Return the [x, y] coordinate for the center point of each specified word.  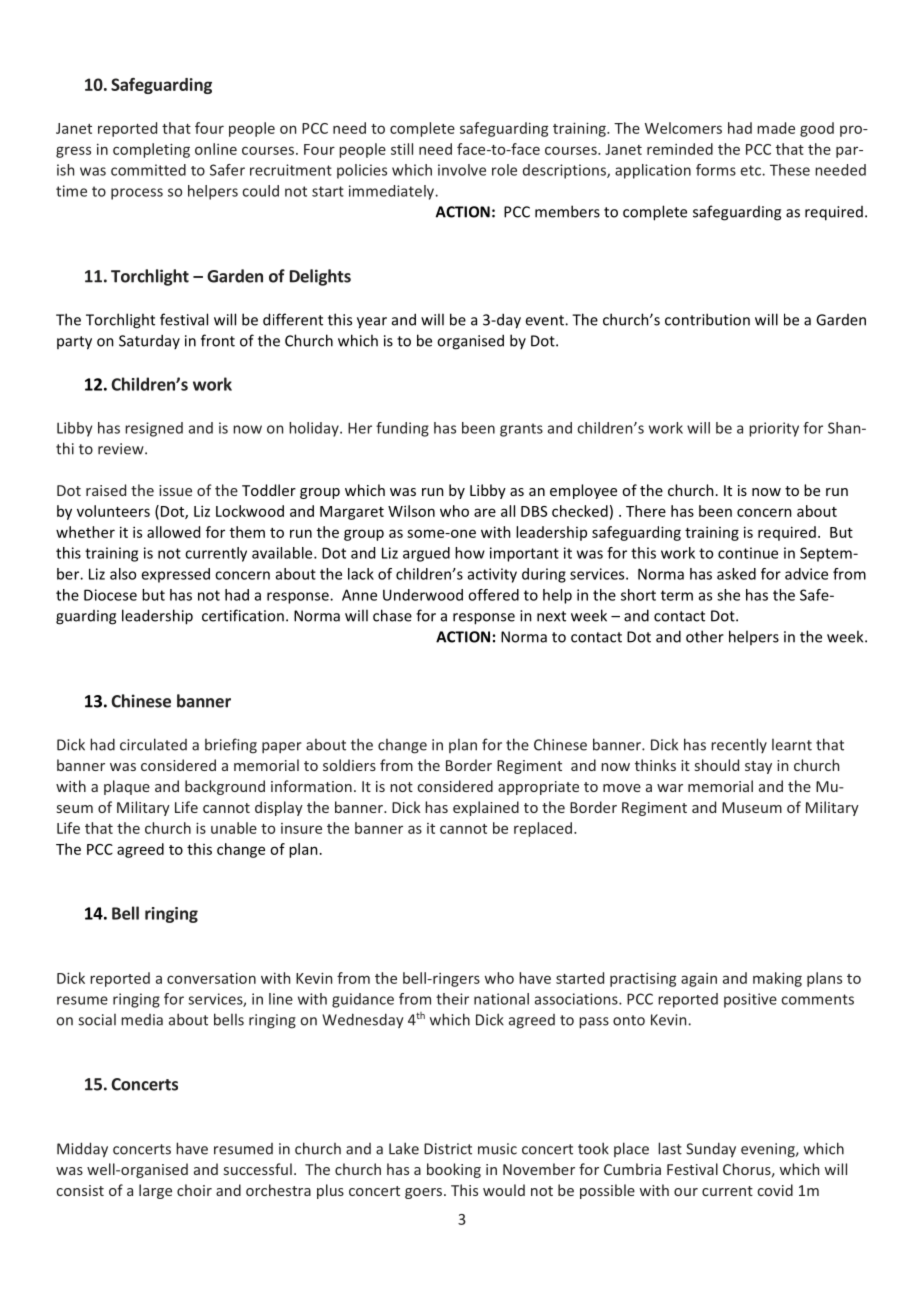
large [155, 1191]
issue [175, 490]
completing [151, 150]
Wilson [411, 511]
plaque [127, 787]
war [670, 788]
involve [462, 170]
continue [748, 553]
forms [716, 170]
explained [486, 808]
